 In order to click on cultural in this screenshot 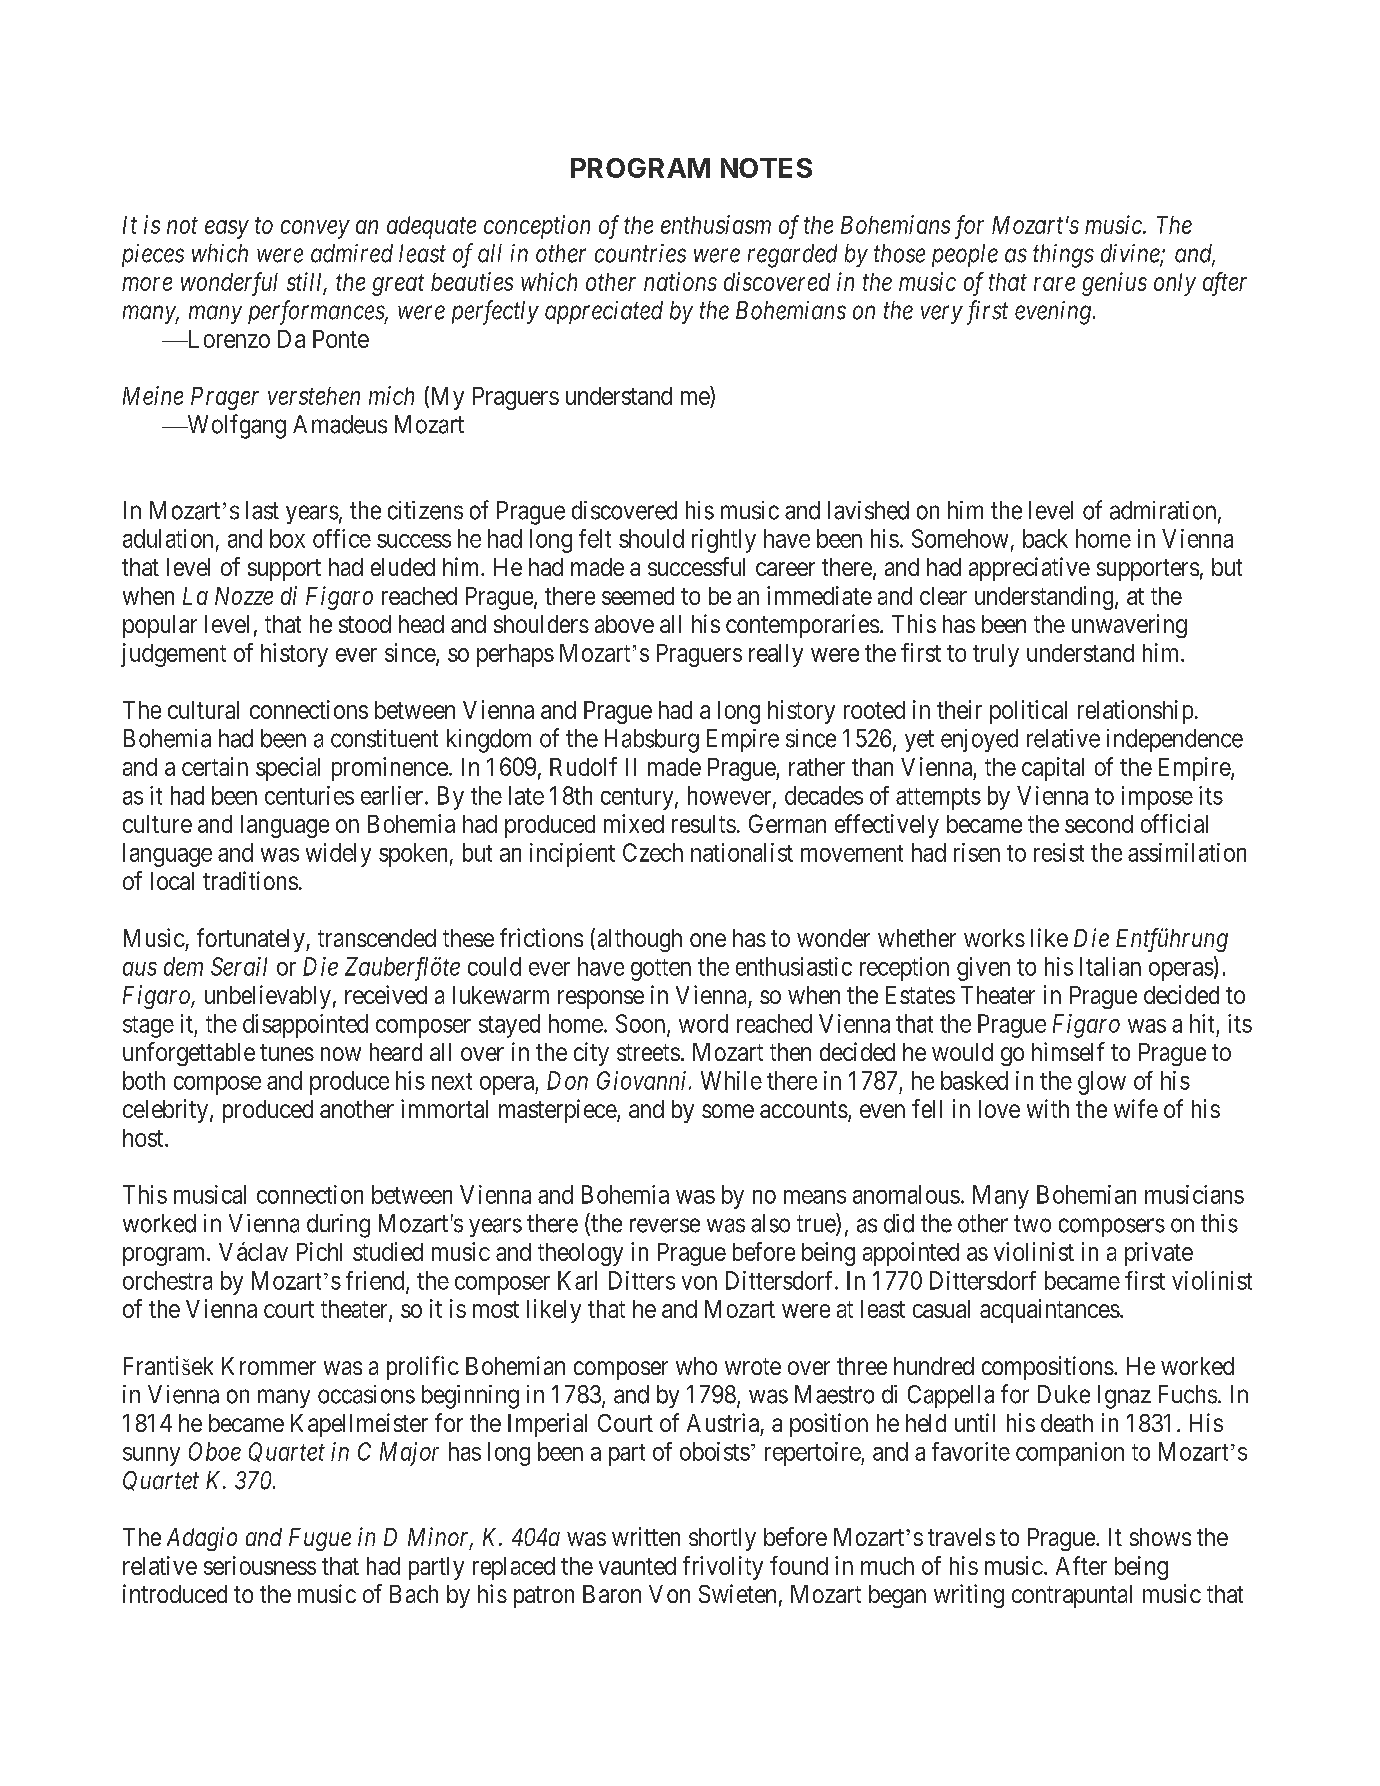, I will do `click(203, 710)`.
